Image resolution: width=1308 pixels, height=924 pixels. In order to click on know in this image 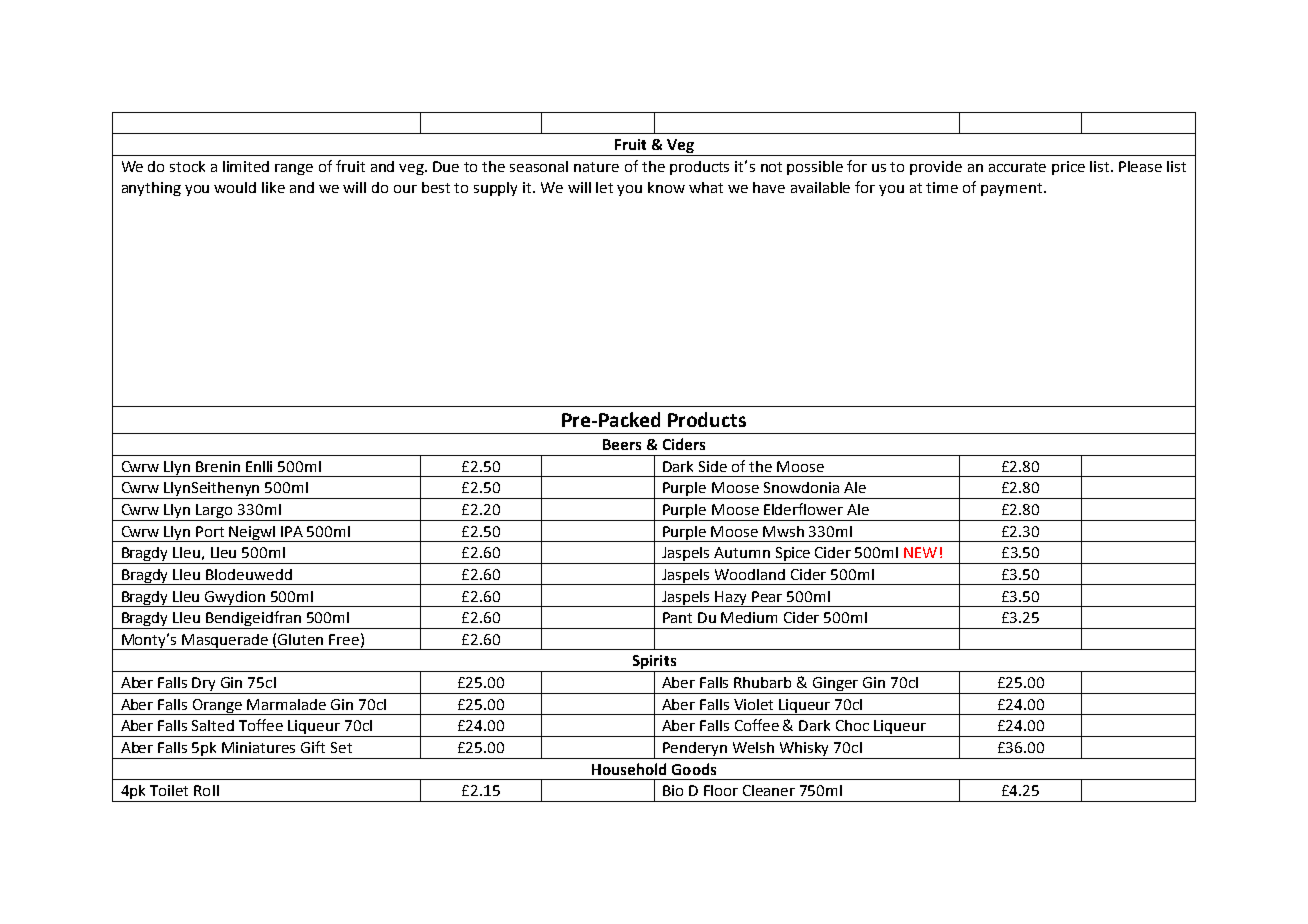, I will do `click(666, 187)`.
